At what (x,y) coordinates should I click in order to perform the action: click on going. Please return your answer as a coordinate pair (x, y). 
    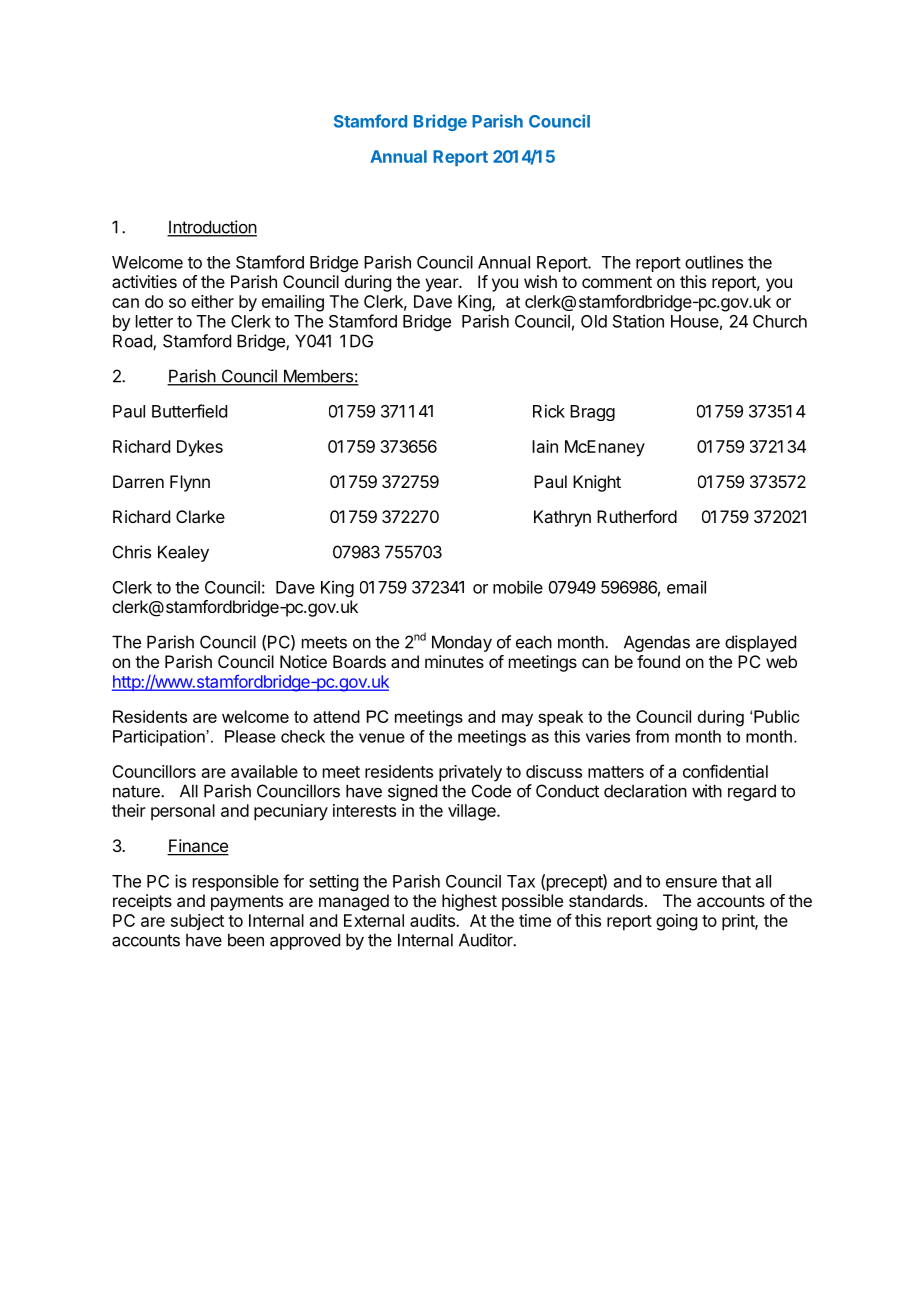
    Looking at the image, I should click on (676, 922).
